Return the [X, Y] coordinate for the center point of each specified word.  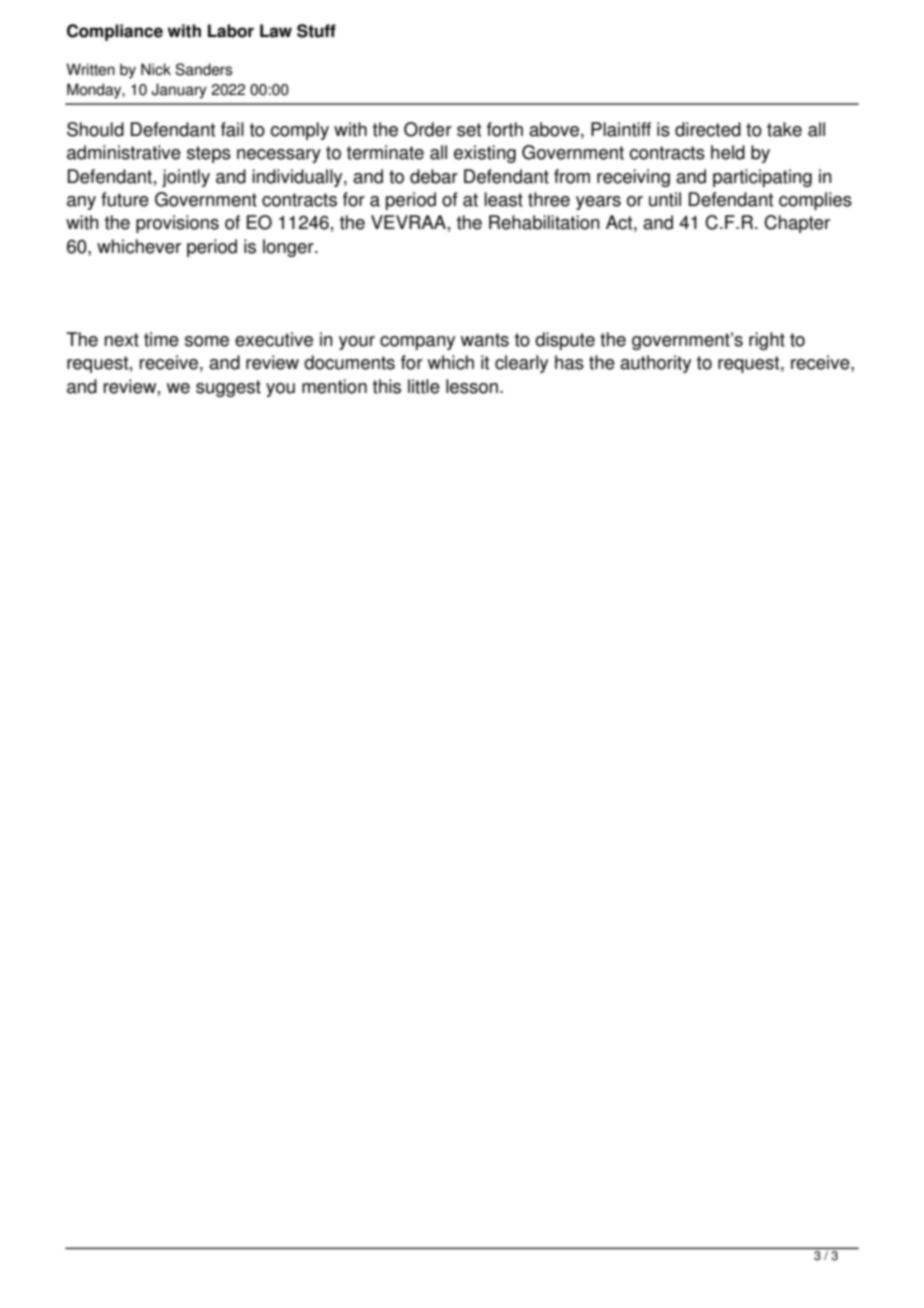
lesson [472, 386]
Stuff [316, 31]
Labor [231, 31]
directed [708, 129]
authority [655, 364]
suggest [228, 388]
